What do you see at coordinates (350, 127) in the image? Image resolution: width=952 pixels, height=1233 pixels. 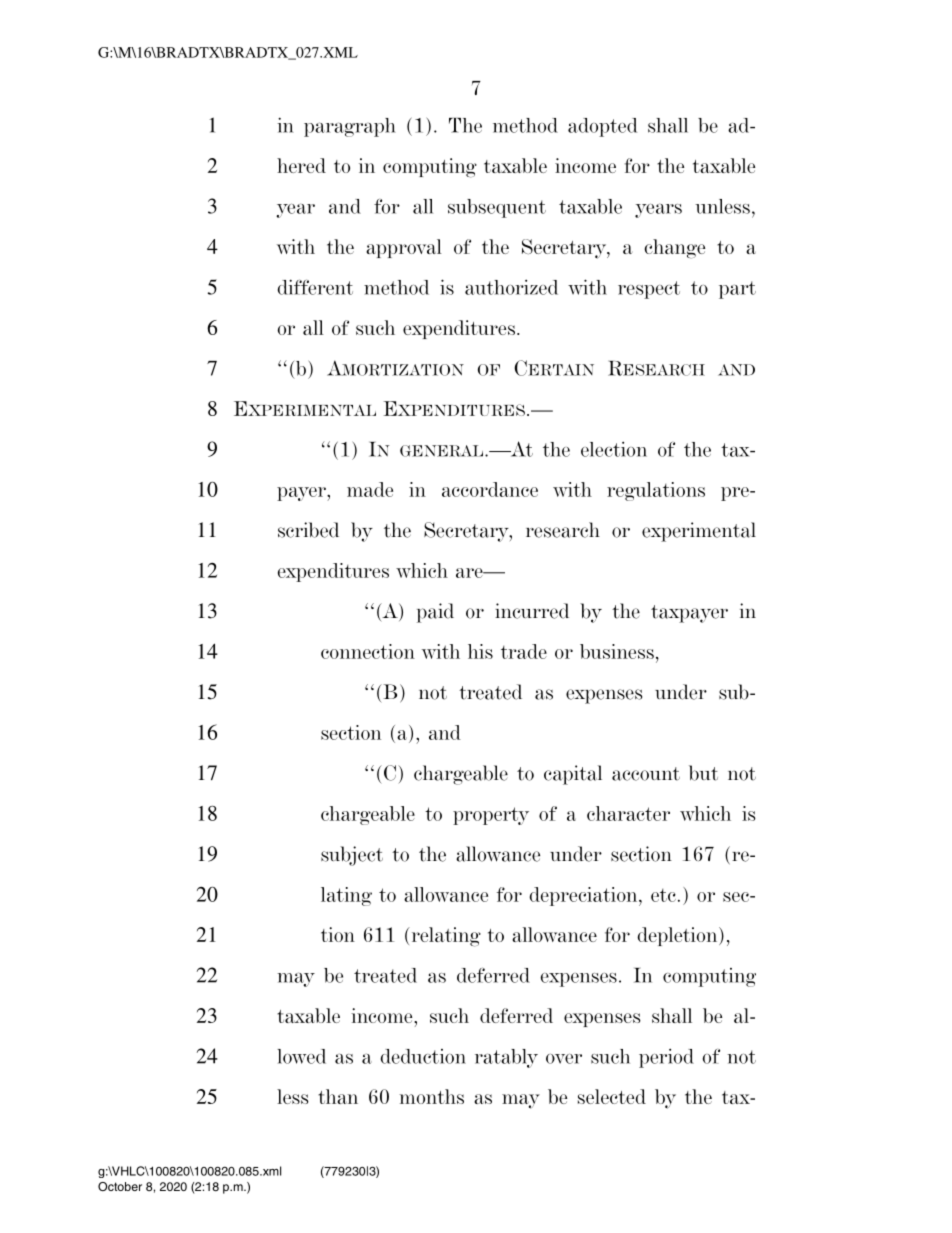 I see `paragraph` at bounding box center [350, 127].
